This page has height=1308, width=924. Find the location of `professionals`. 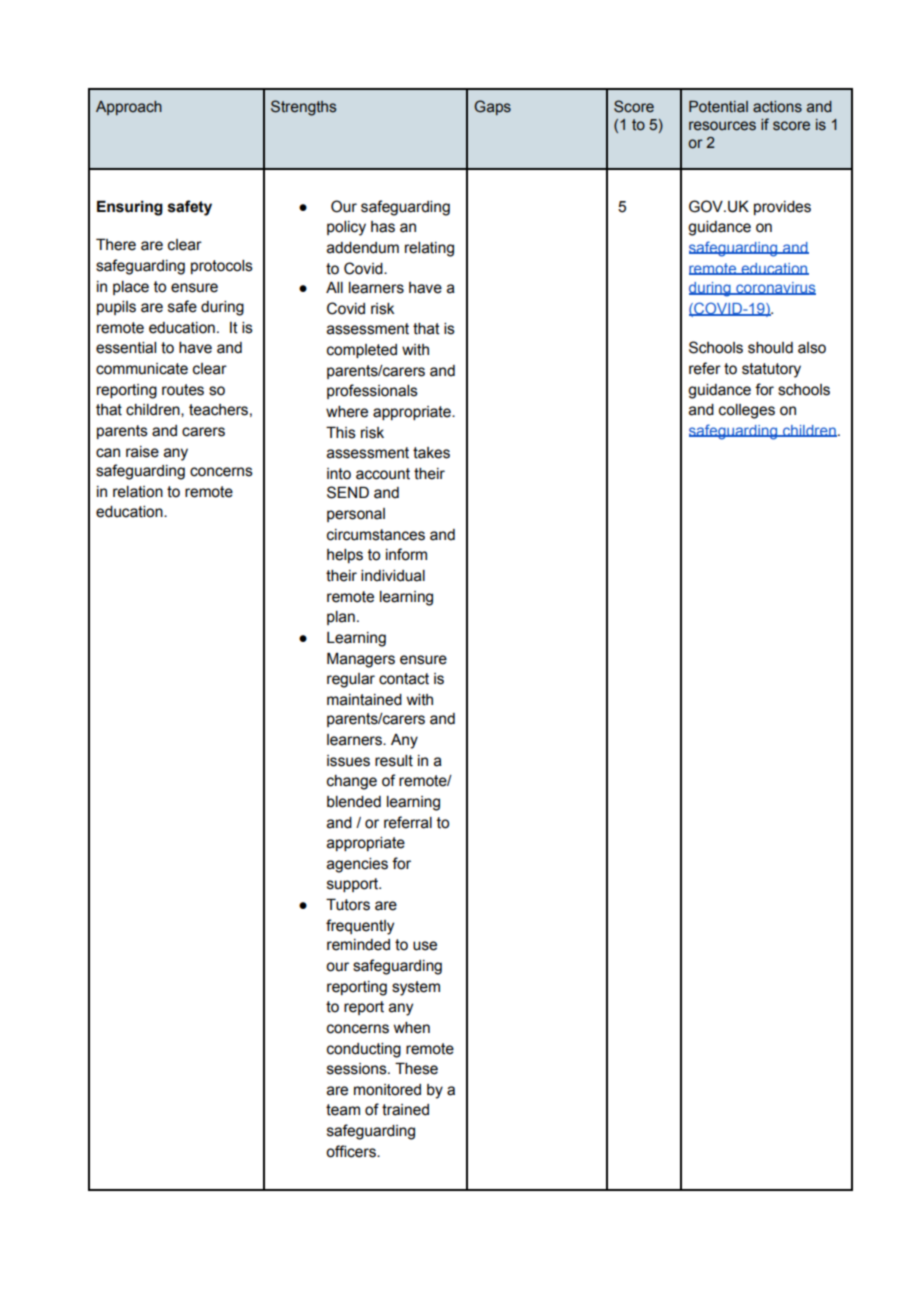

professionals is located at coordinates (372, 391).
